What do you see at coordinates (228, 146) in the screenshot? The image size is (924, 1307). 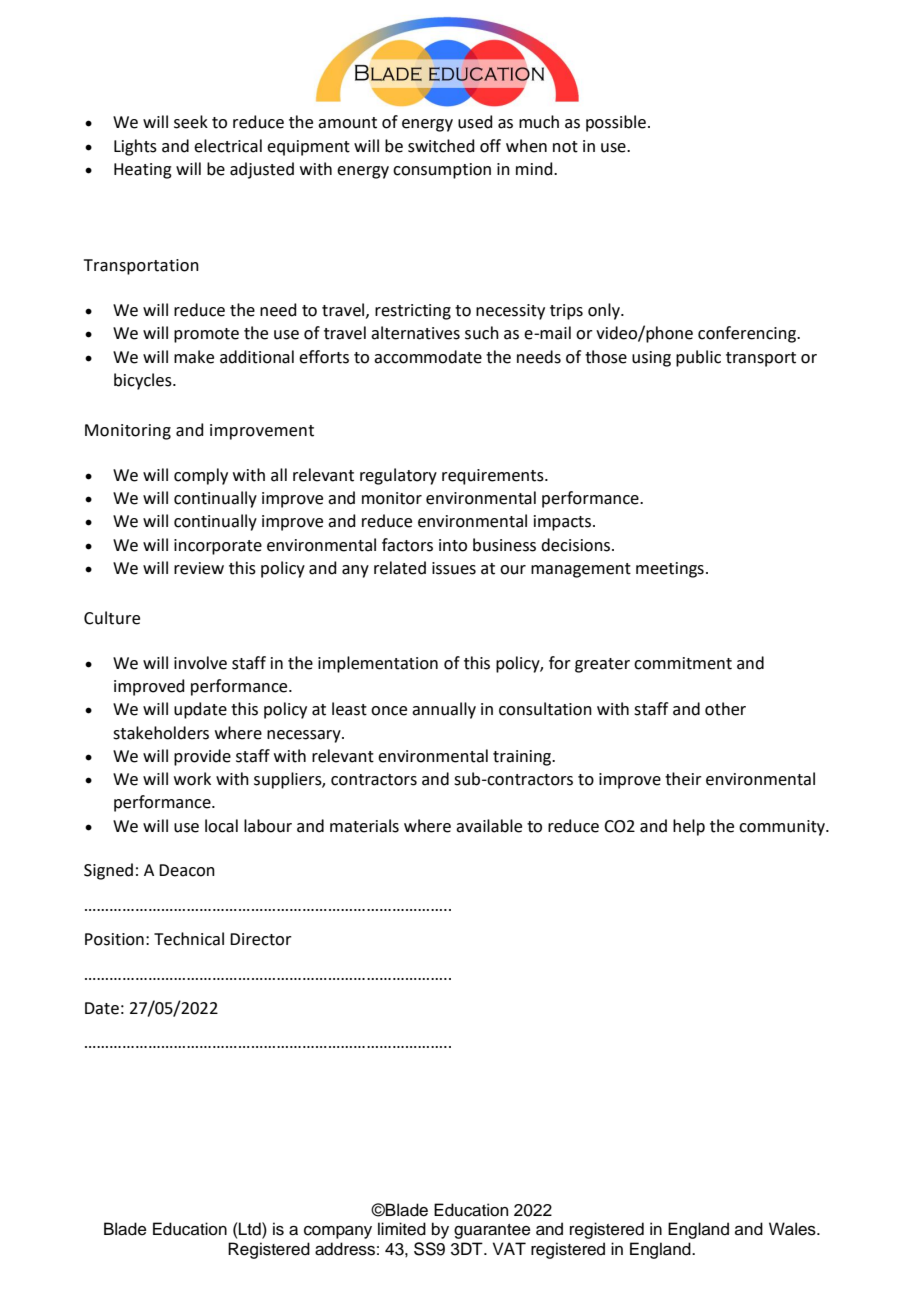 I see `electrical` at bounding box center [228, 146].
